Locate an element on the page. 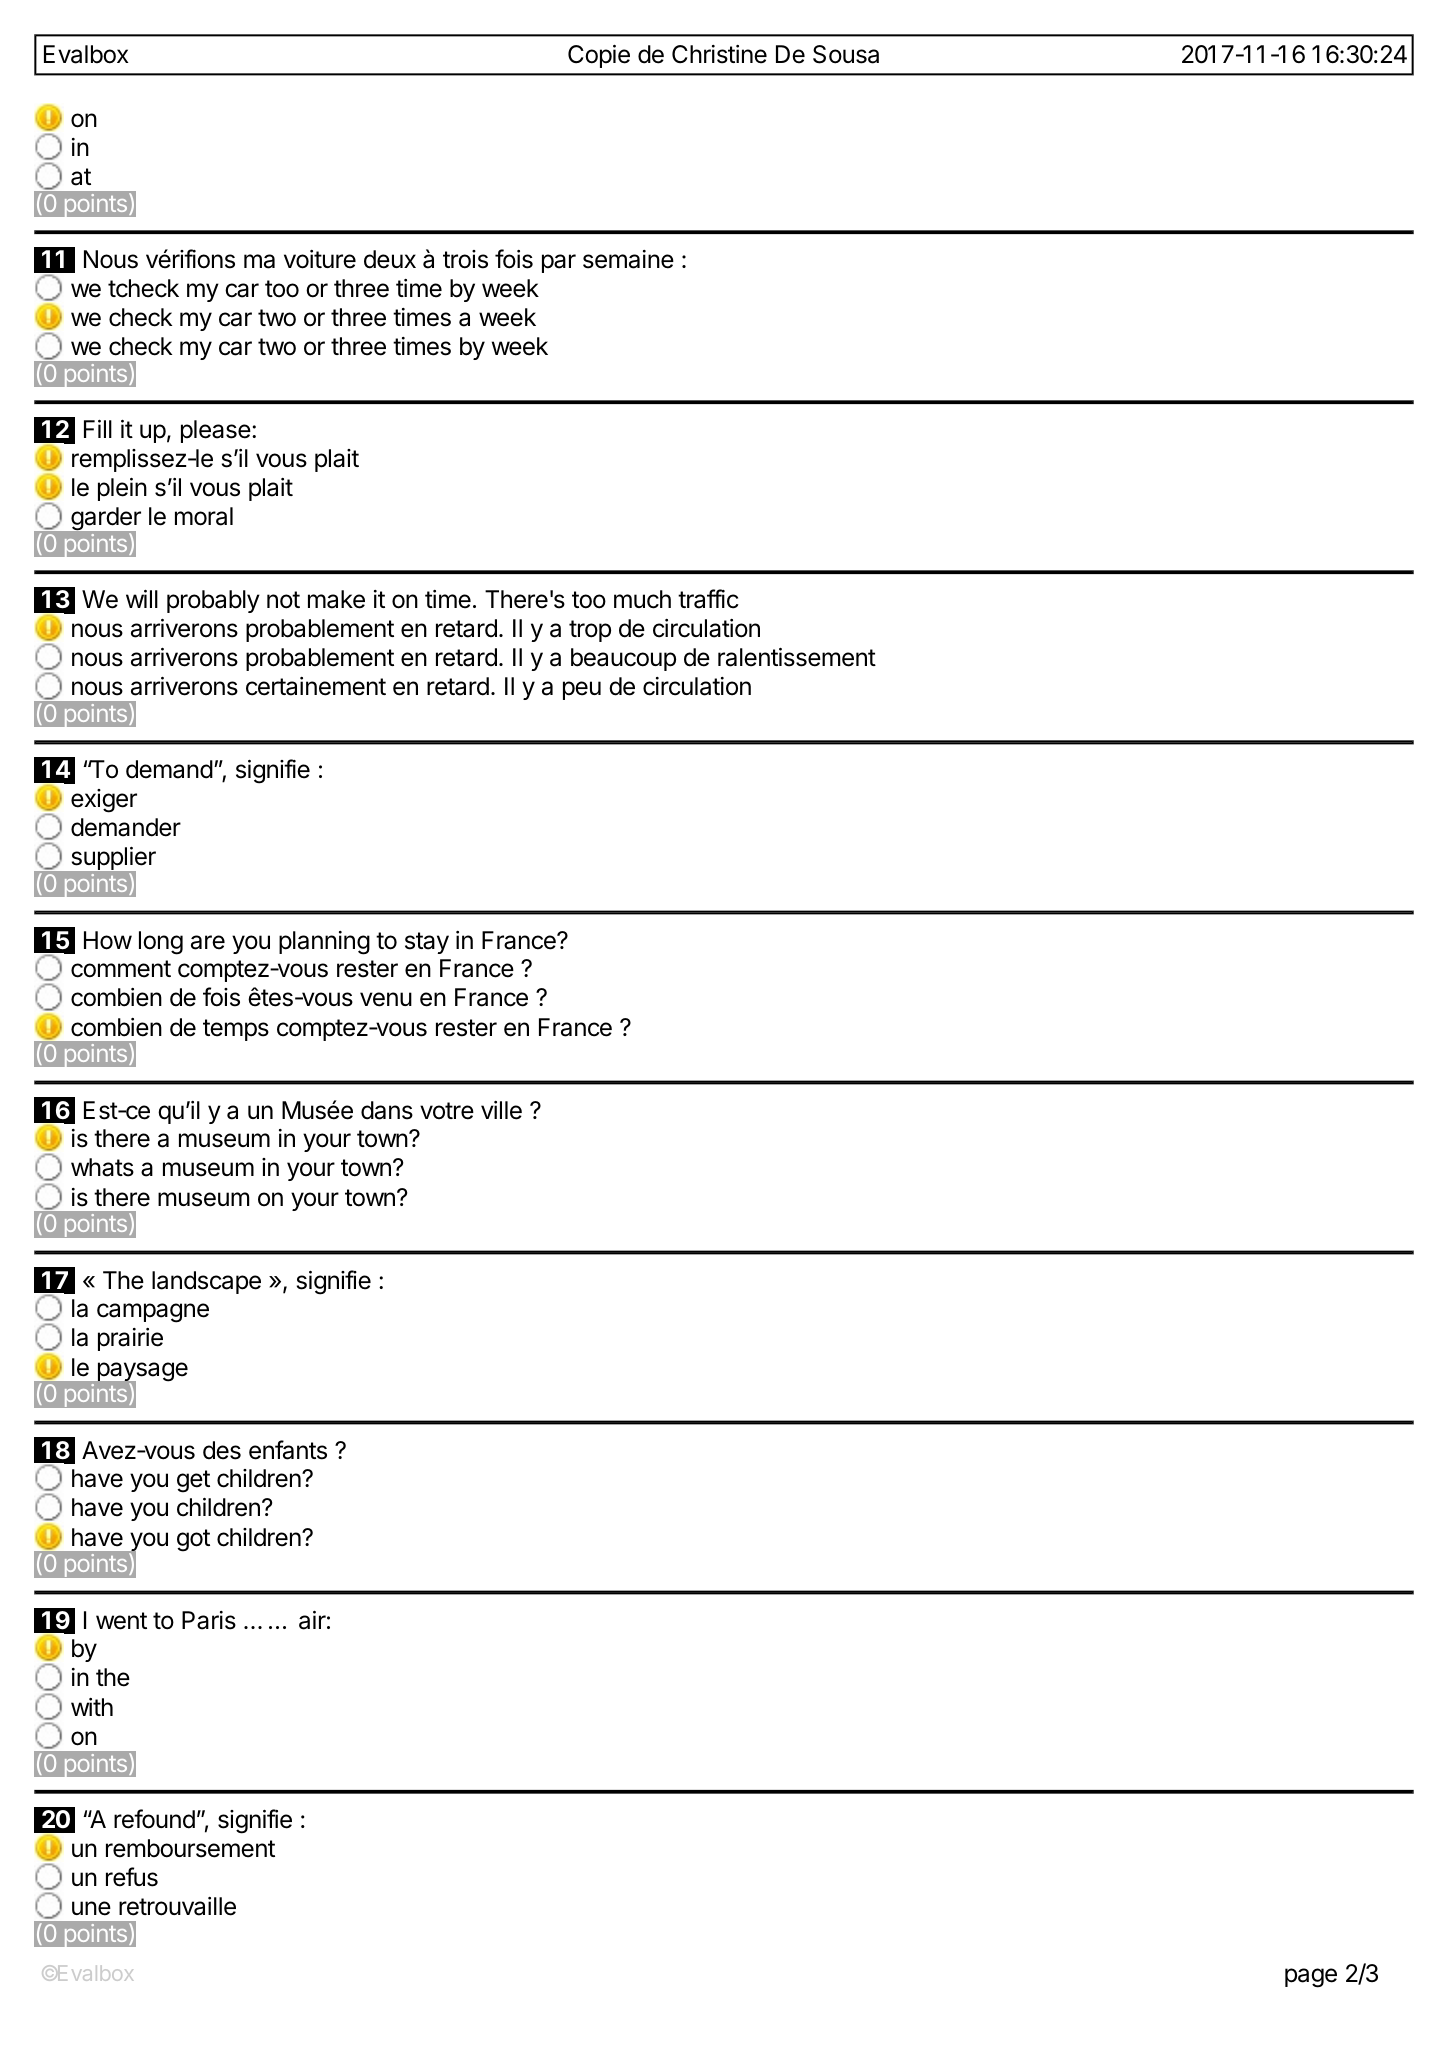  ville is located at coordinates (501, 1110).
